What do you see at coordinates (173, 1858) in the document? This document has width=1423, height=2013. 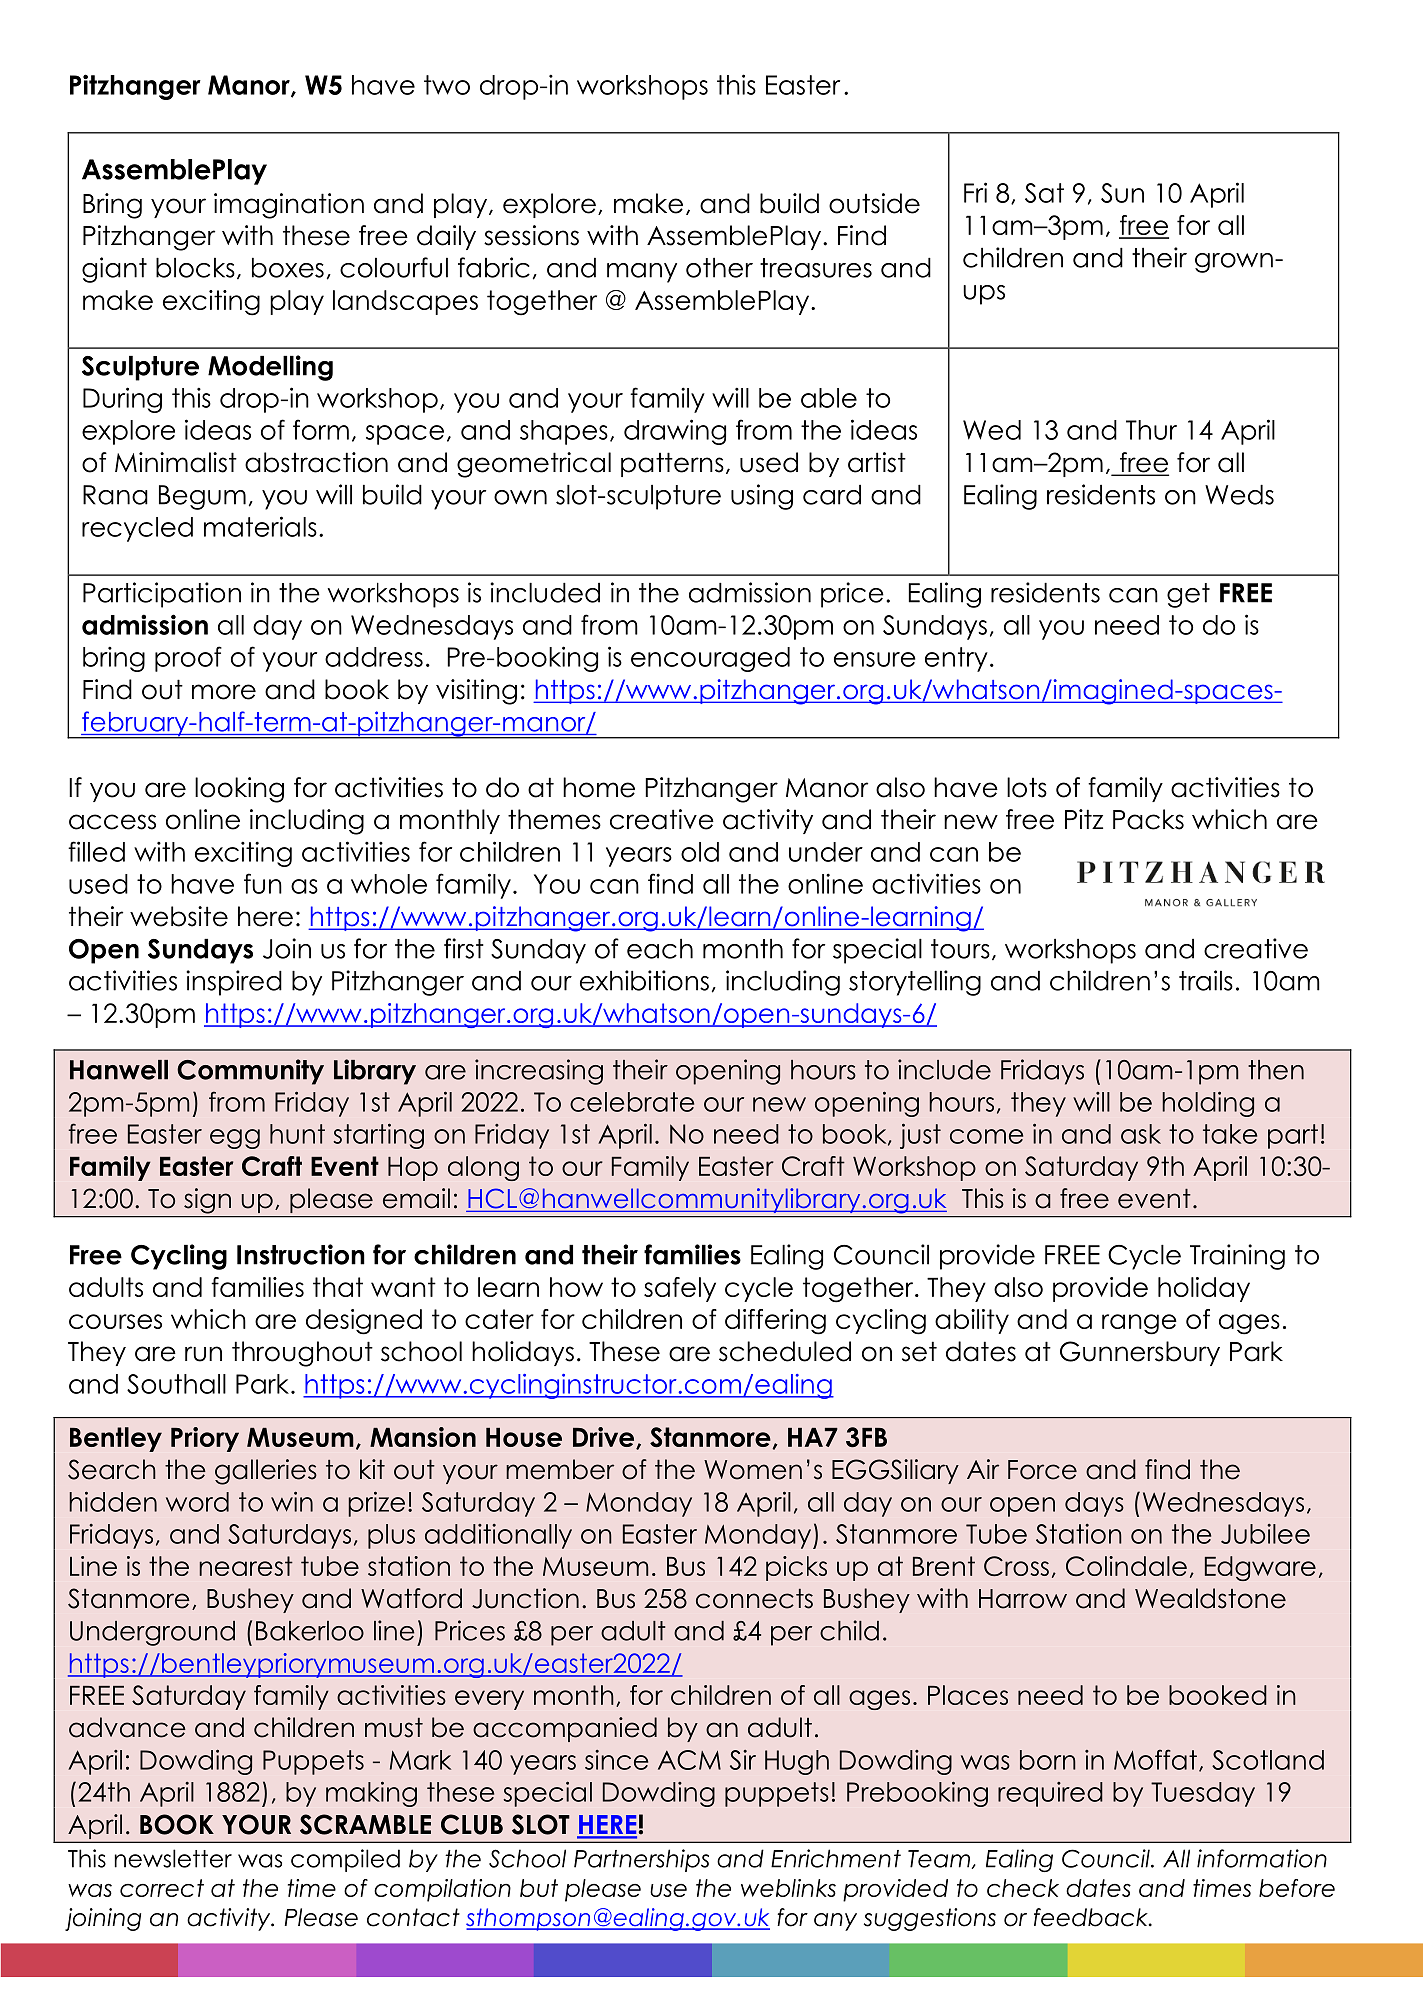 I see `newsletter` at bounding box center [173, 1858].
